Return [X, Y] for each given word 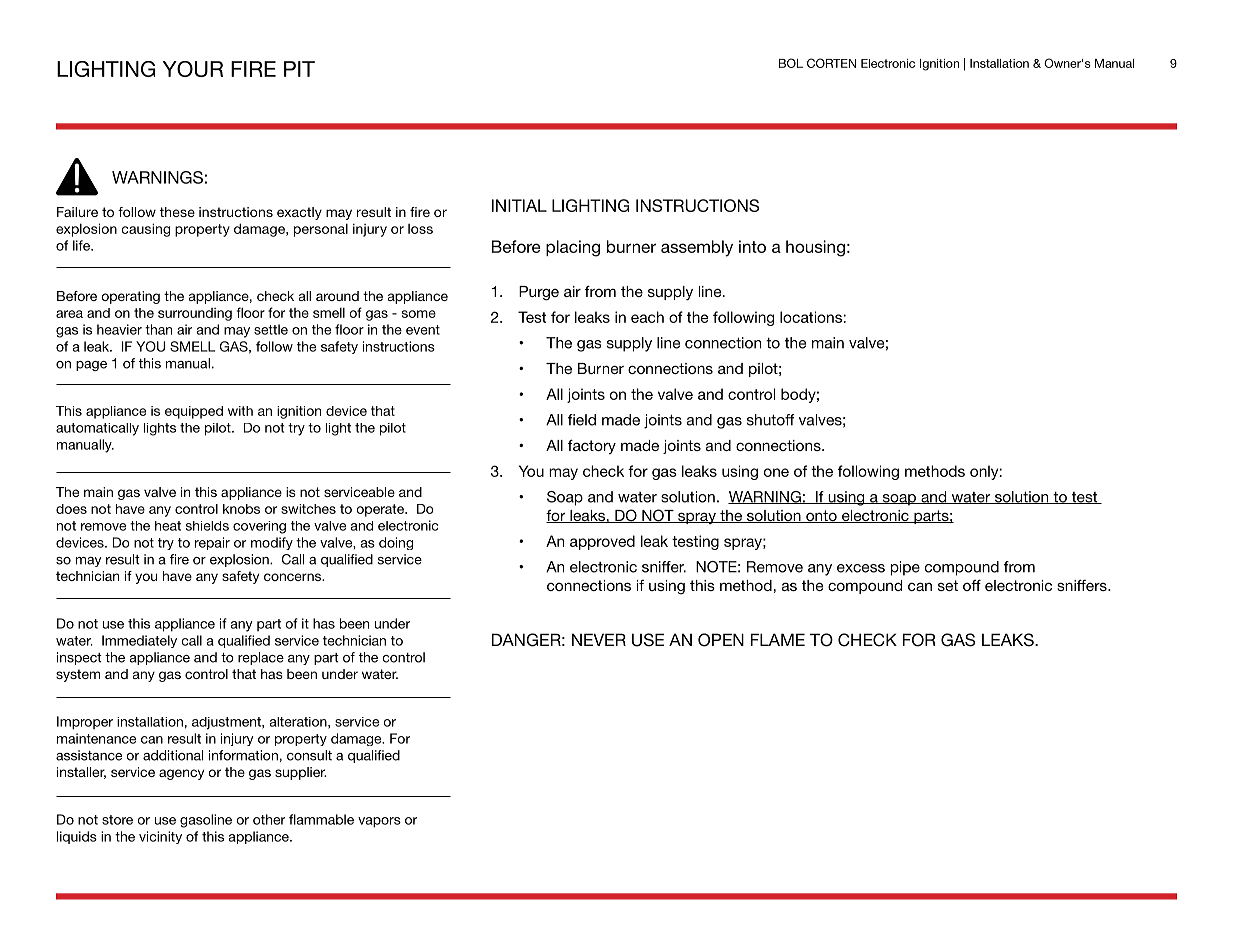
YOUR [193, 69]
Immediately [139, 641]
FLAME [778, 639]
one [776, 472]
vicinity [160, 837]
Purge [539, 293]
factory [592, 446]
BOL [791, 63]
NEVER [599, 639]
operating [130, 297]
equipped [194, 412]
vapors [379, 822]
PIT [299, 69]
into [752, 246]
